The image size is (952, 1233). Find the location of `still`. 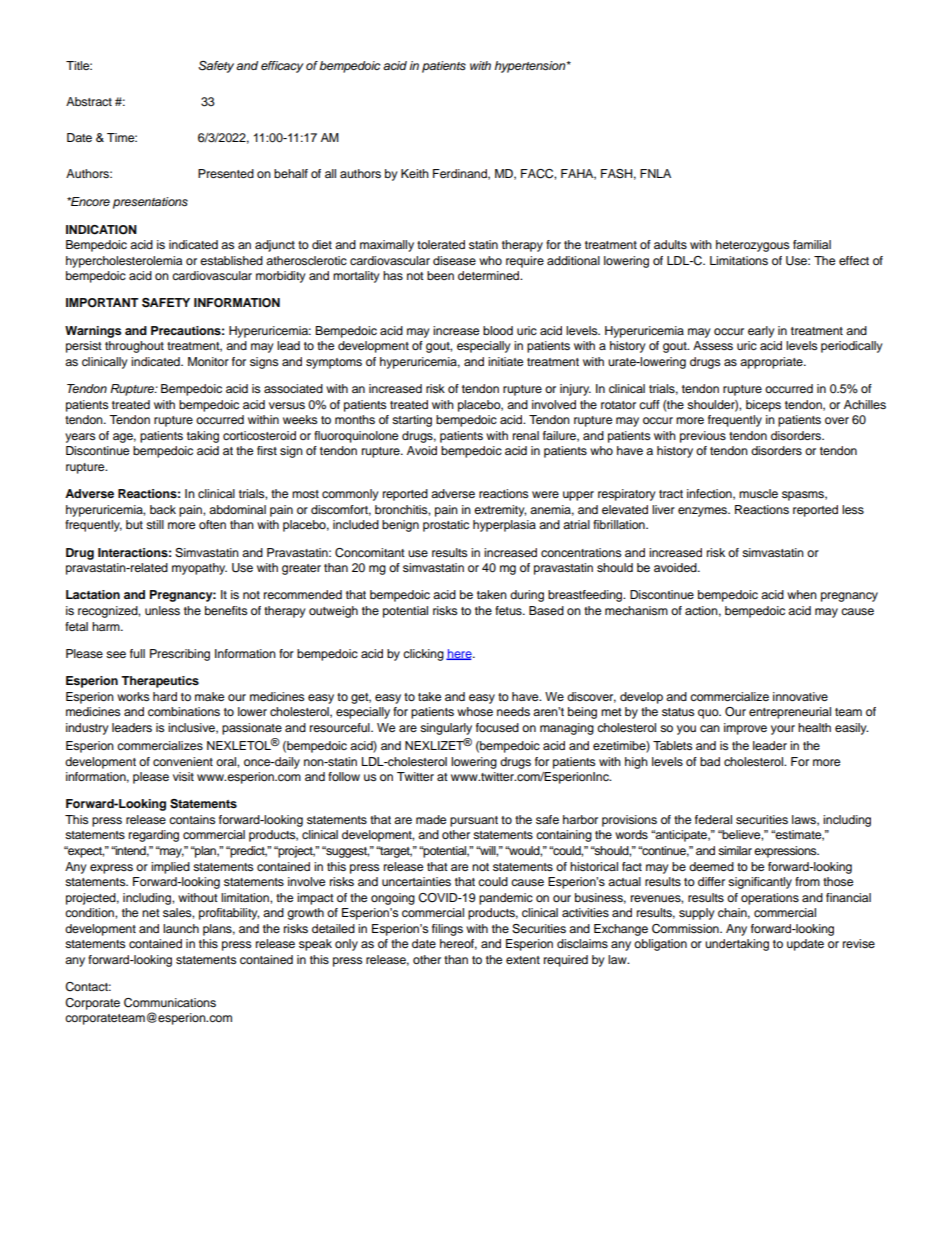

still is located at coordinates (155, 524).
